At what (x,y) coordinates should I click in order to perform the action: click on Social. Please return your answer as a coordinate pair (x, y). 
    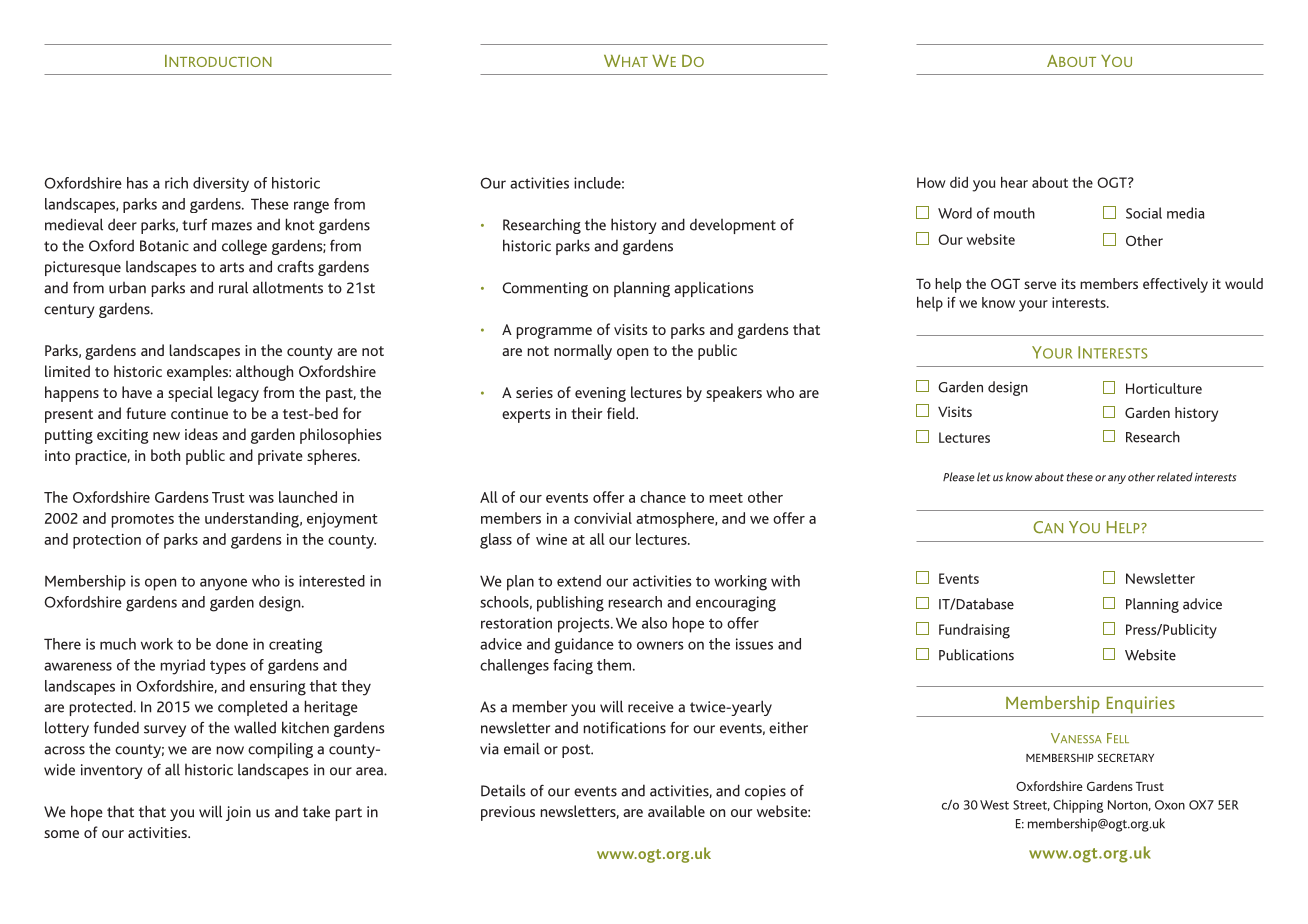
    Looking at the image, I should click on (1144, 213).
